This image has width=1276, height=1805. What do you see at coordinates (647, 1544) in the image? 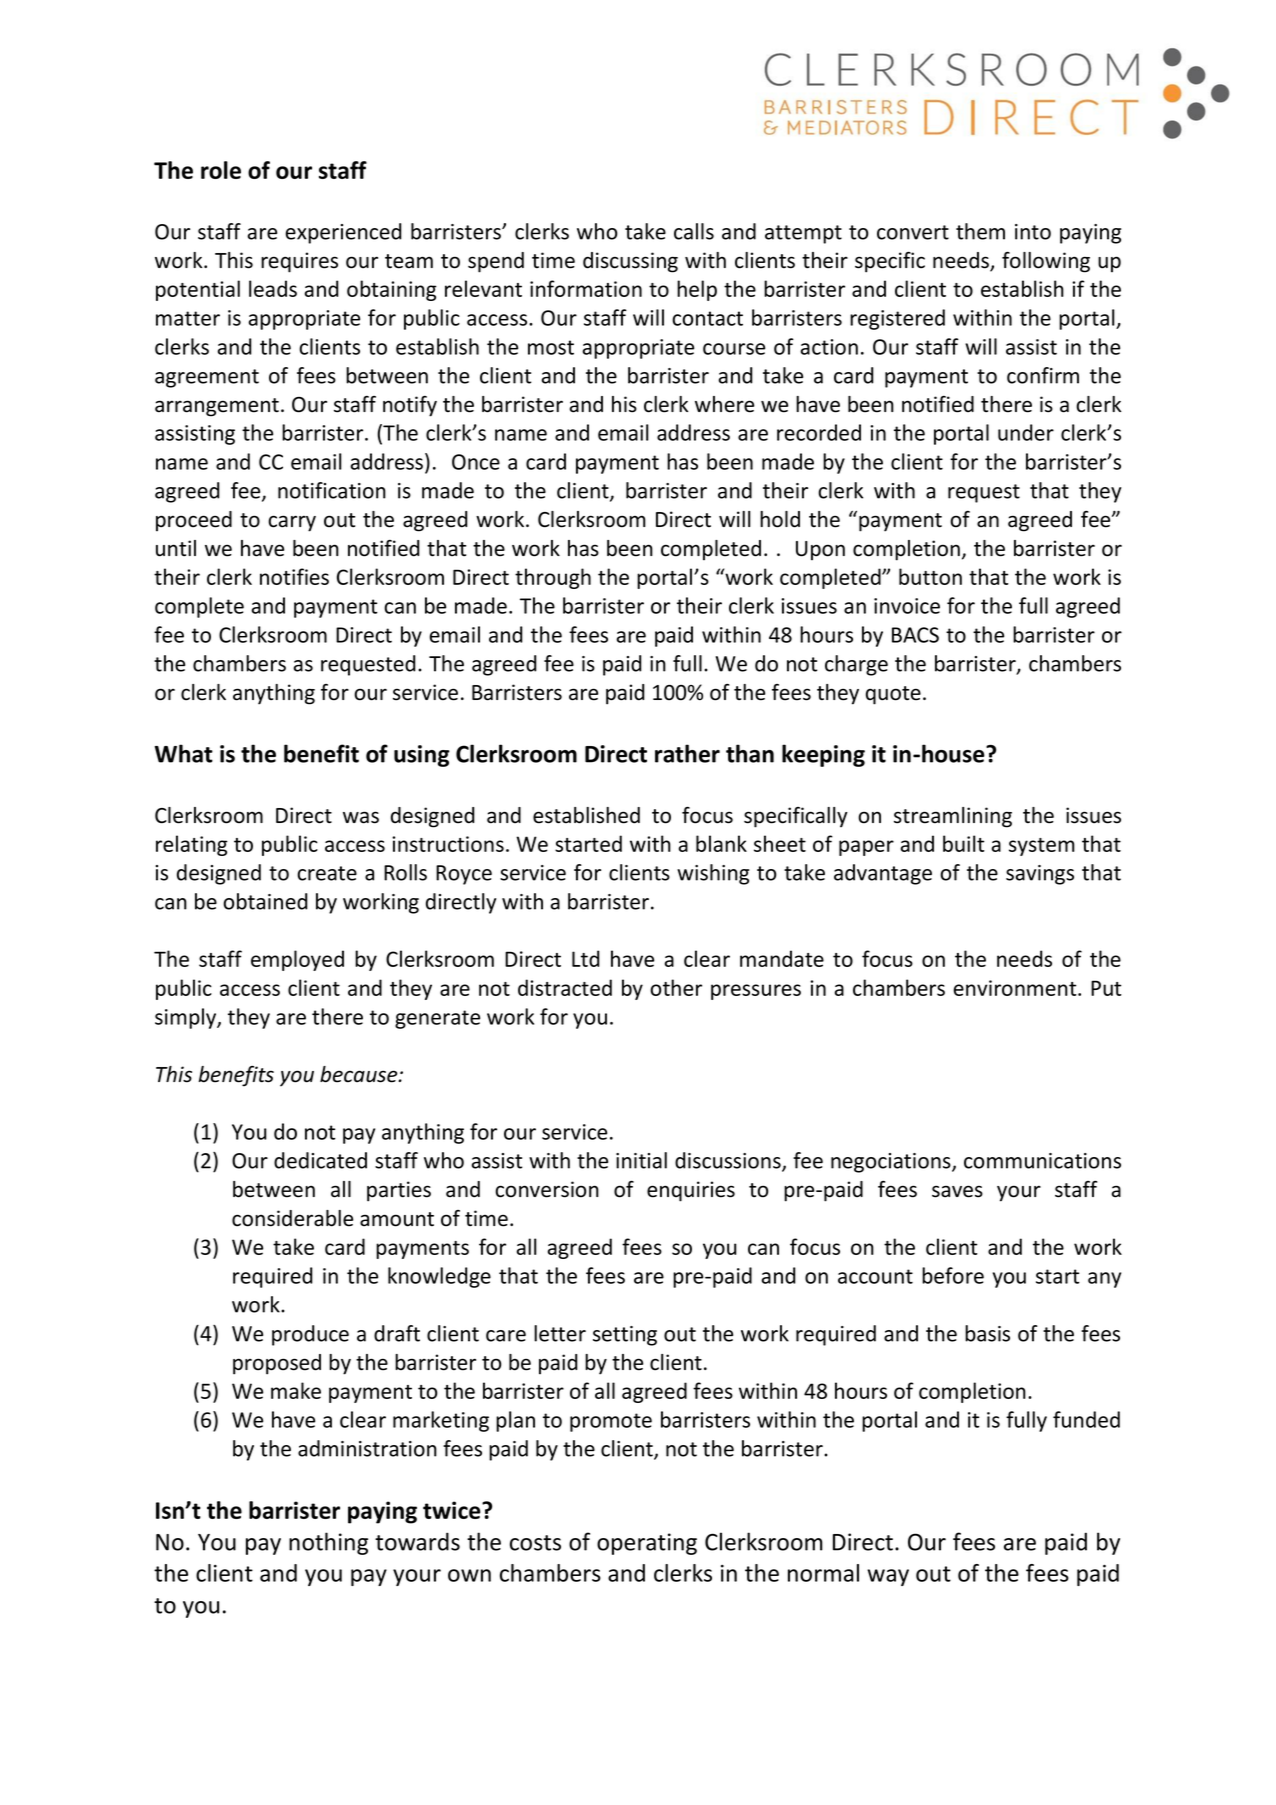
I see `operating` at bounding box center [647, 1544].
